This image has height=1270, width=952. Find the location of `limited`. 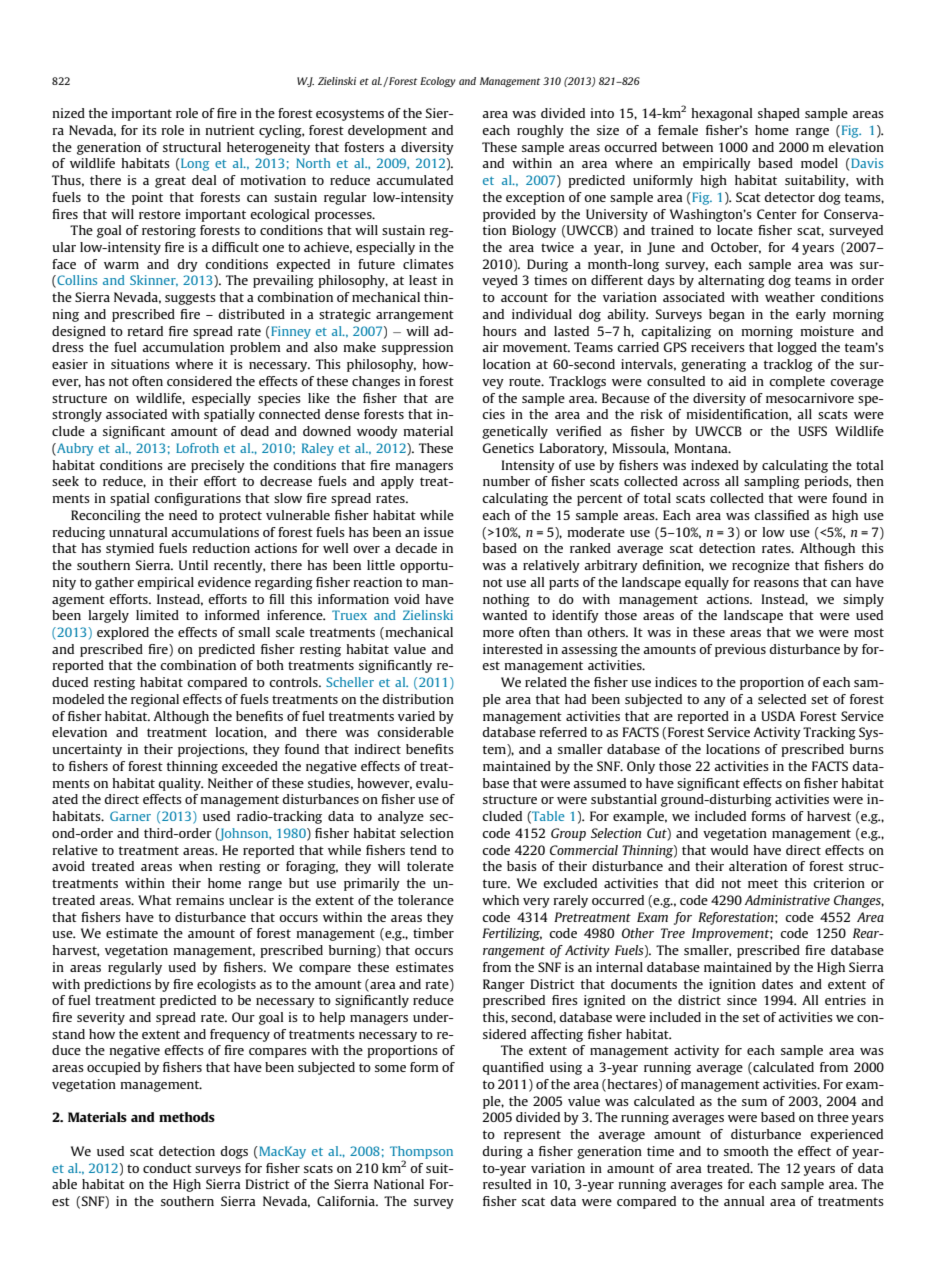

limited is located at coordinates (157, 615).
